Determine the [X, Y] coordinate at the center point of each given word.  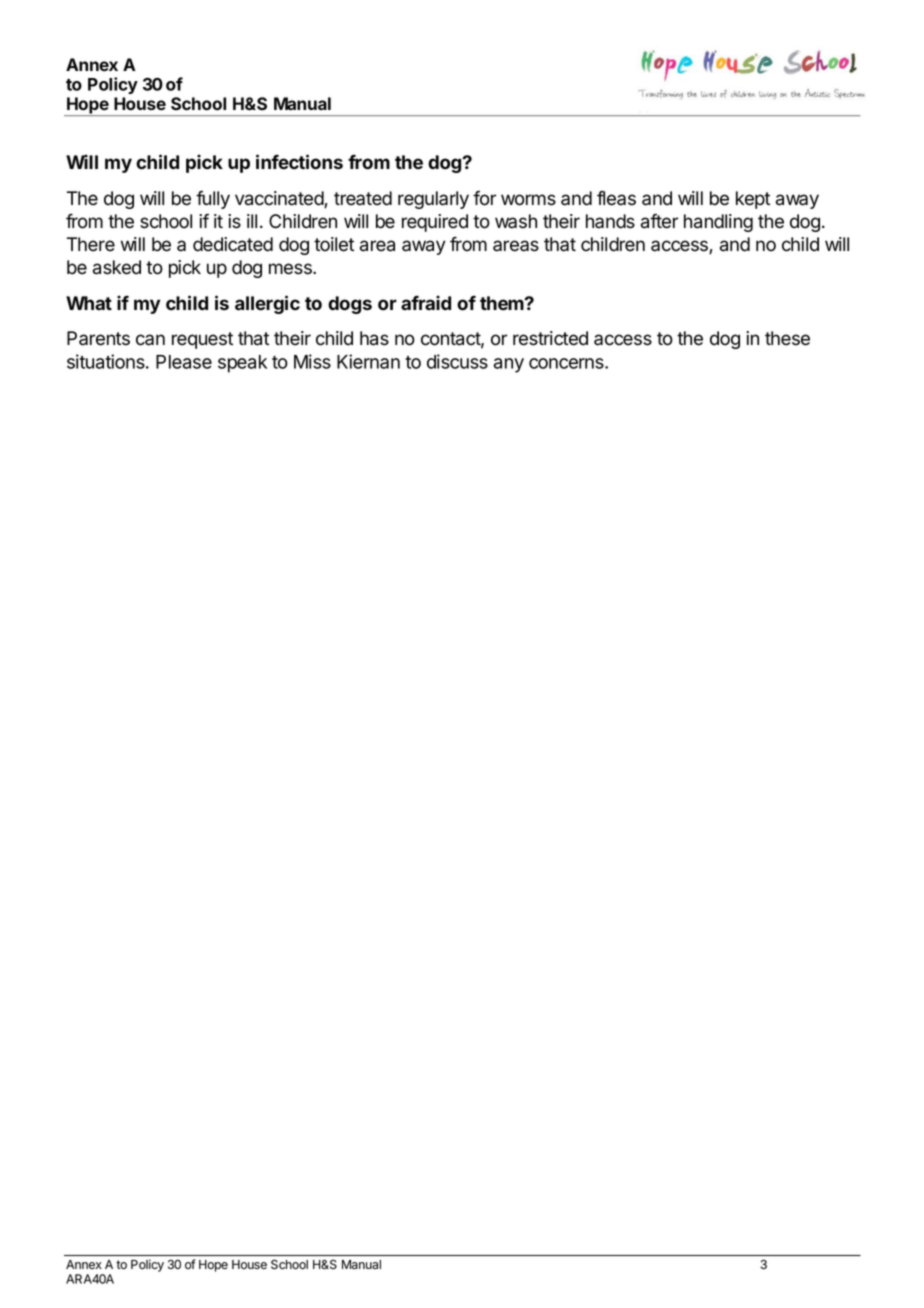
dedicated [233, 244]
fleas [616, 198]
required [435, 223]
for [484, 198]
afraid [426, 302]
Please [184, 362]
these [787, 338]
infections [299, 162]
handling [718, 223]
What [89, 303]
